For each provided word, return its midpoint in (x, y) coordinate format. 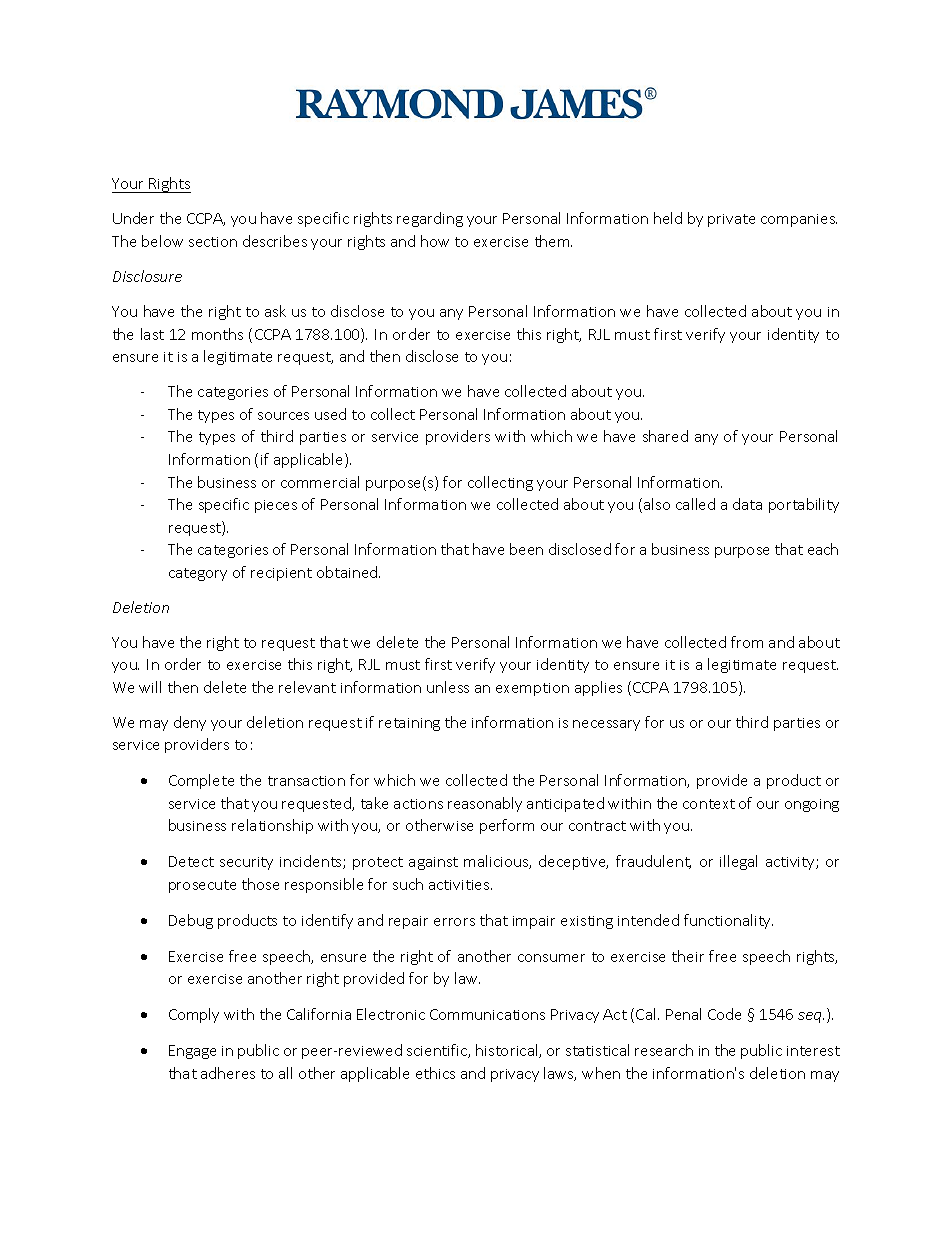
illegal (738, 862)
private (731, 220)
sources (283, 416)
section (213, 242)
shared (665, 436)
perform (507, 826)
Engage (192, 1052)
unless (448, 687)
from (747, 642)
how (435, 241)
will (150, 687)
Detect (191, 861)
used (330, 414)
